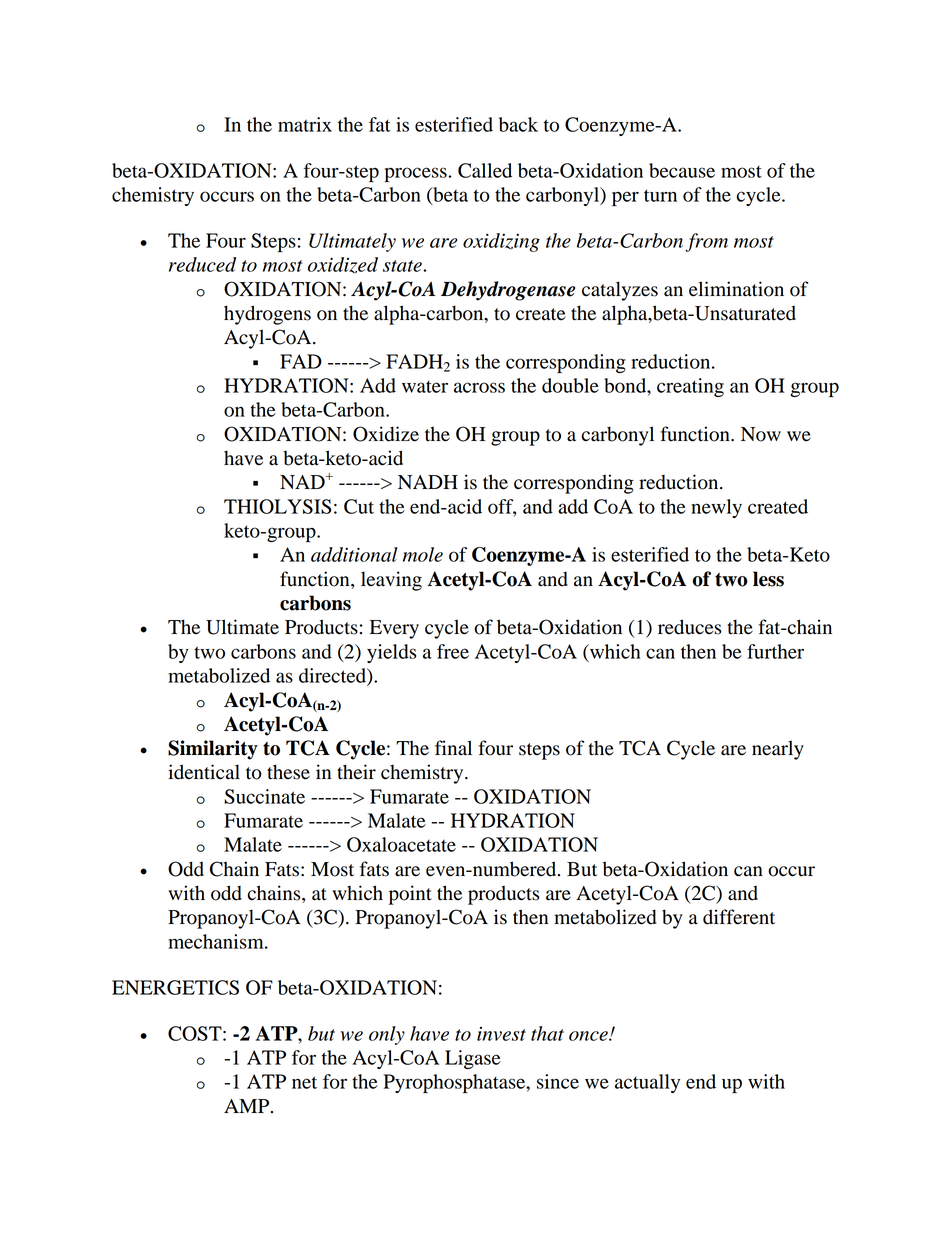 The width and height of the screenshot is (952, 1233). What do you see at coordinates (453, 748) in the screenshot?
I see `final` at bounding box center [453, 748].
